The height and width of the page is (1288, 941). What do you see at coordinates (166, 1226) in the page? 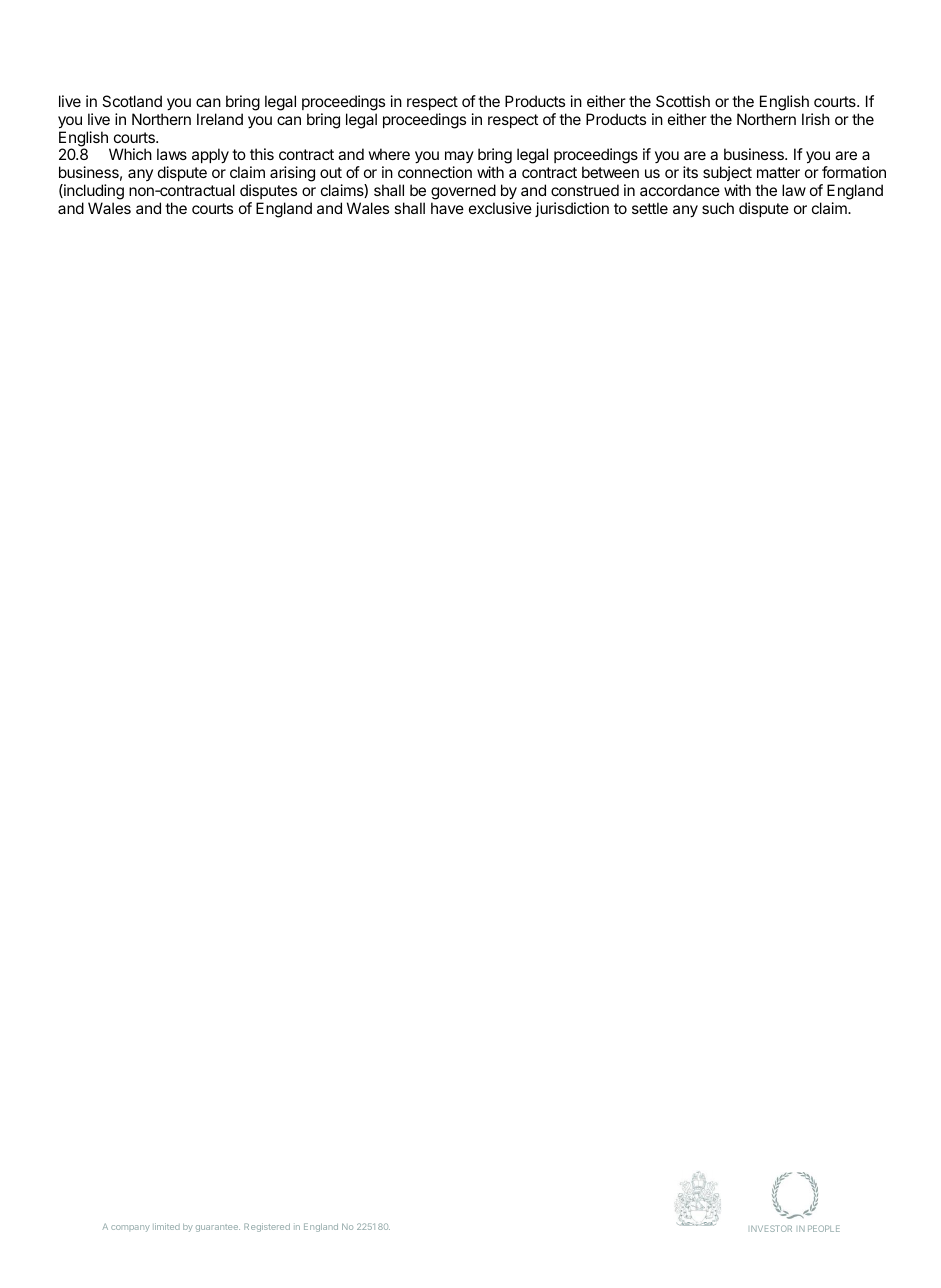
I see `limited` at bounding box center [166, 1226].
